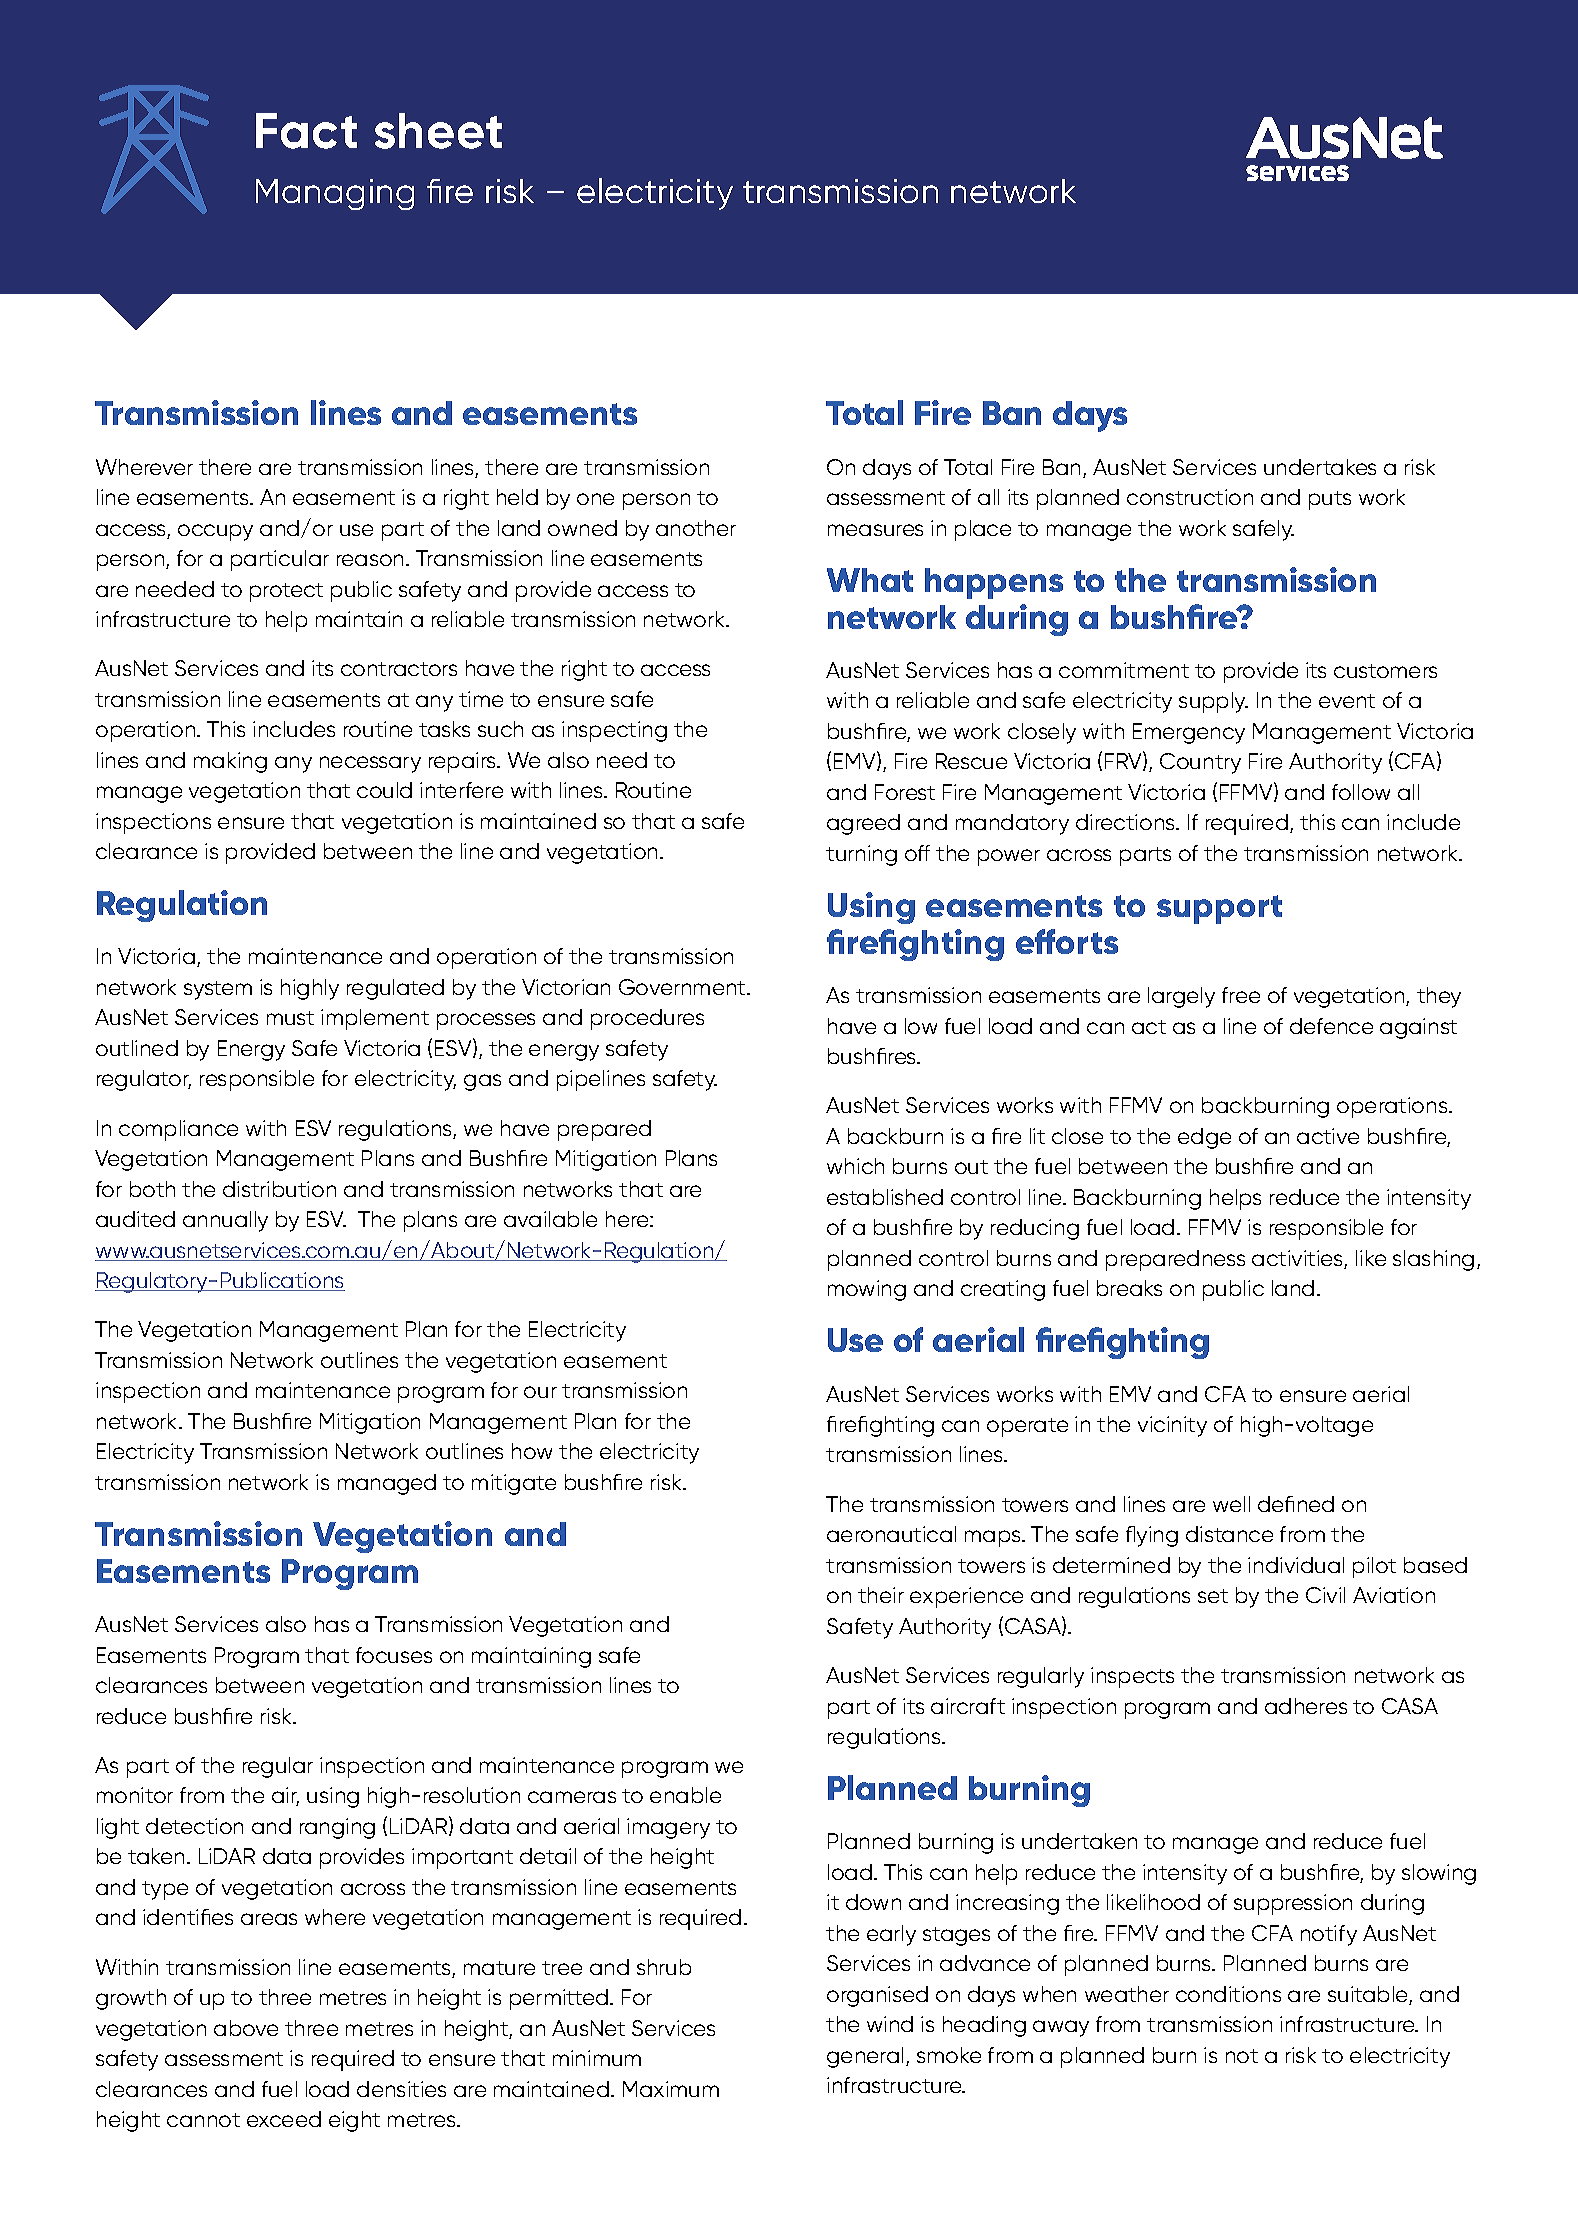  What do you see at coordinates (1320, 467) in the document?
I see `undertakes` at bounding box center [1320, 467].
